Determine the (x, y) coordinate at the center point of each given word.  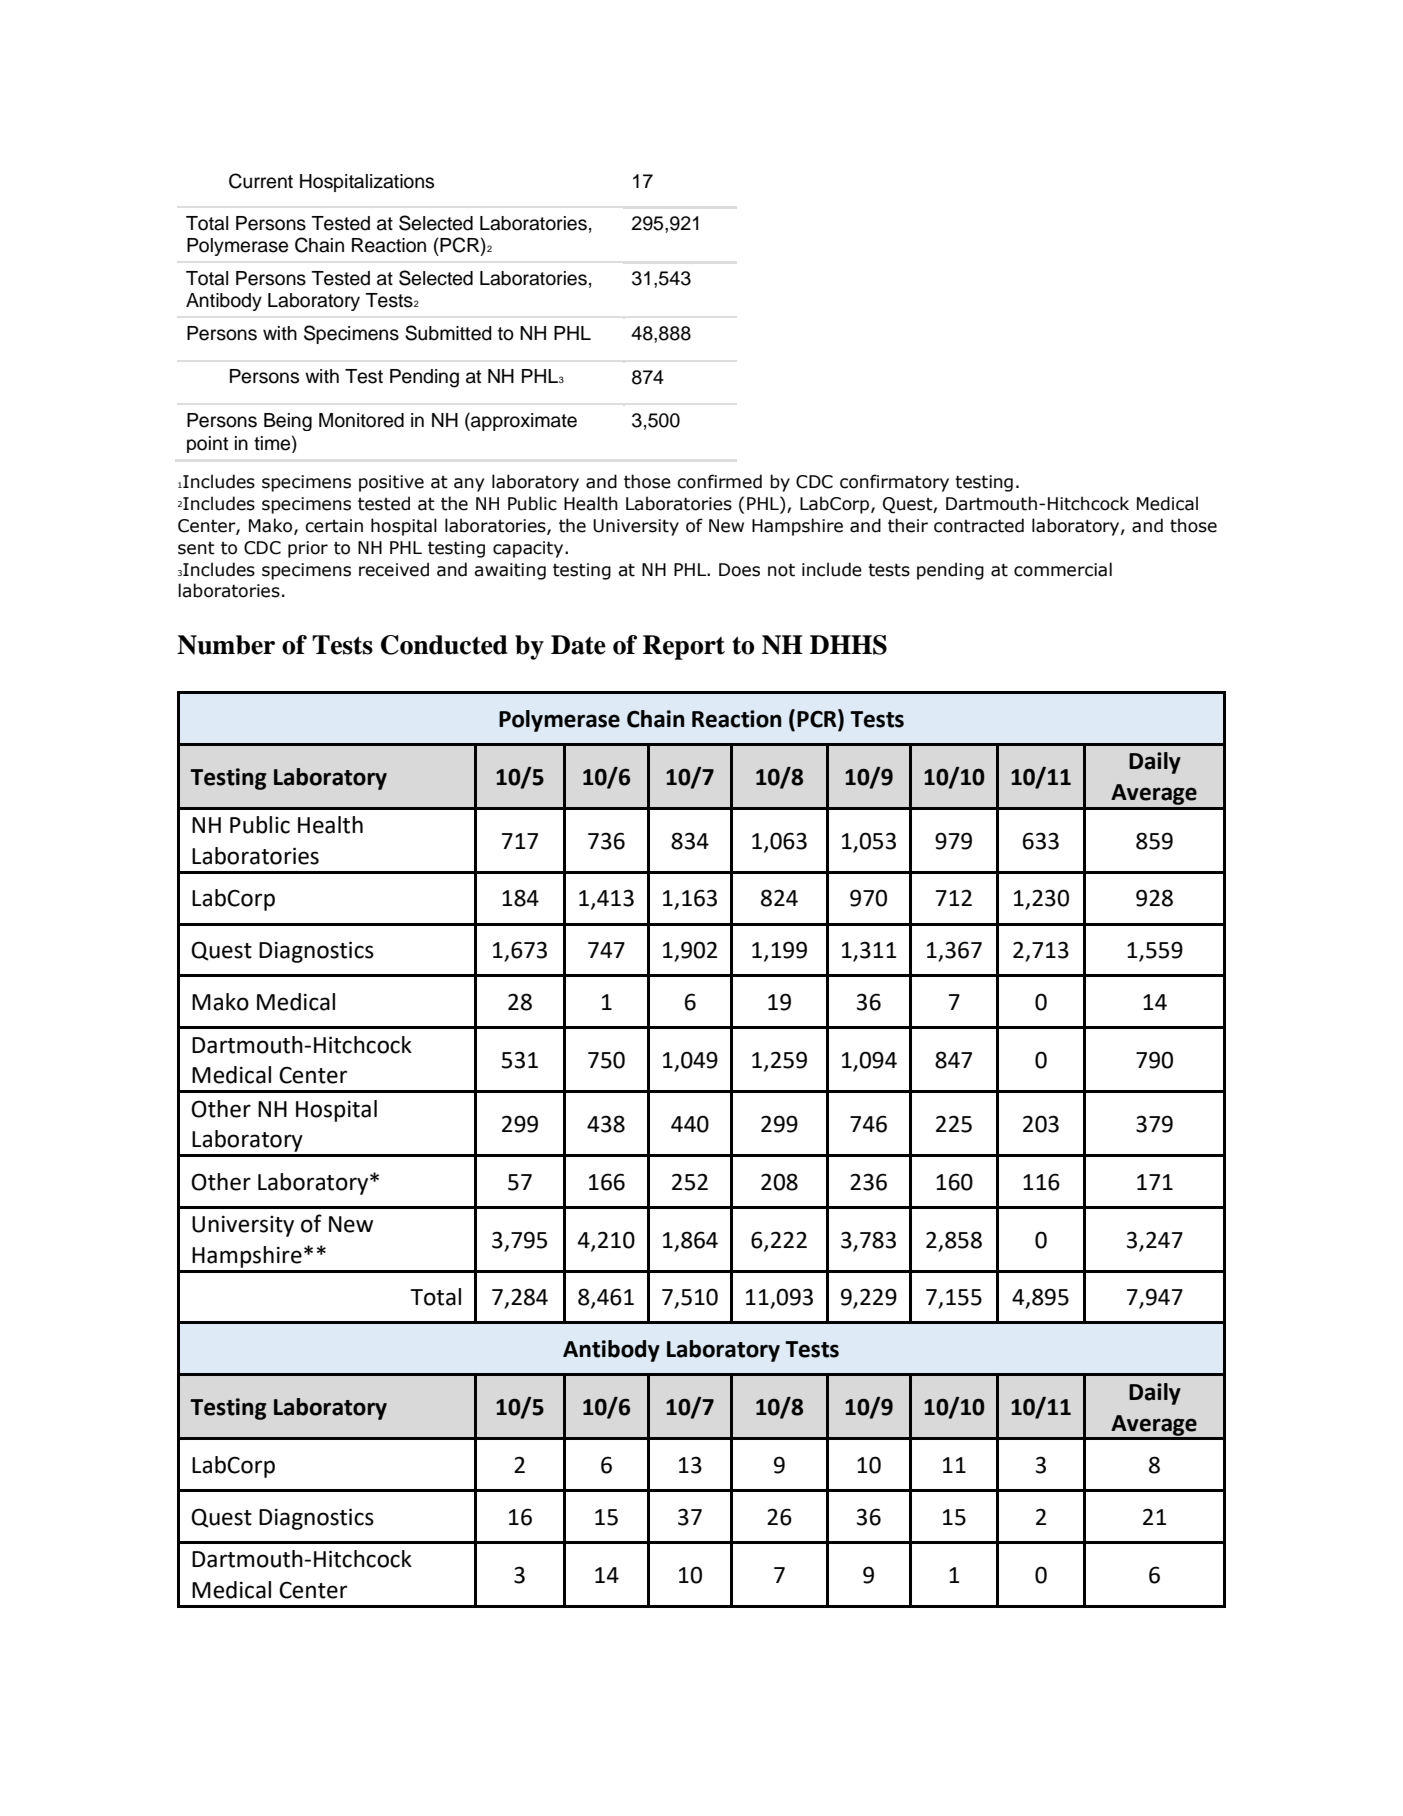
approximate (523, 421)
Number (226, 645)
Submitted (448, 333)
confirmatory (894, 483)
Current (261, 181)
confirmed (719, 481)
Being (288, 422)
